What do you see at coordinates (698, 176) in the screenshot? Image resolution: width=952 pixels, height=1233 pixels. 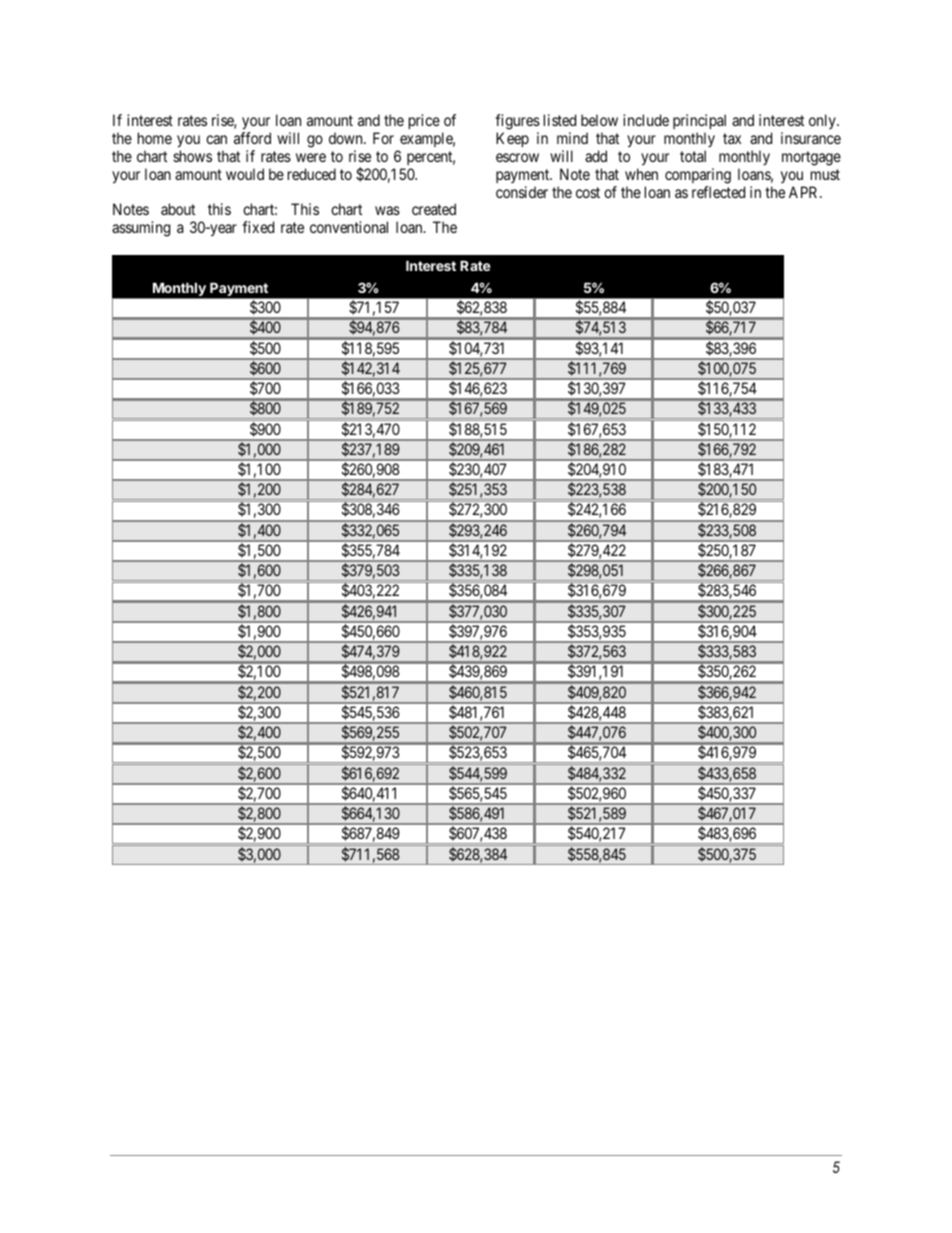 I see `comparing` at bounding box center [698, 176].
